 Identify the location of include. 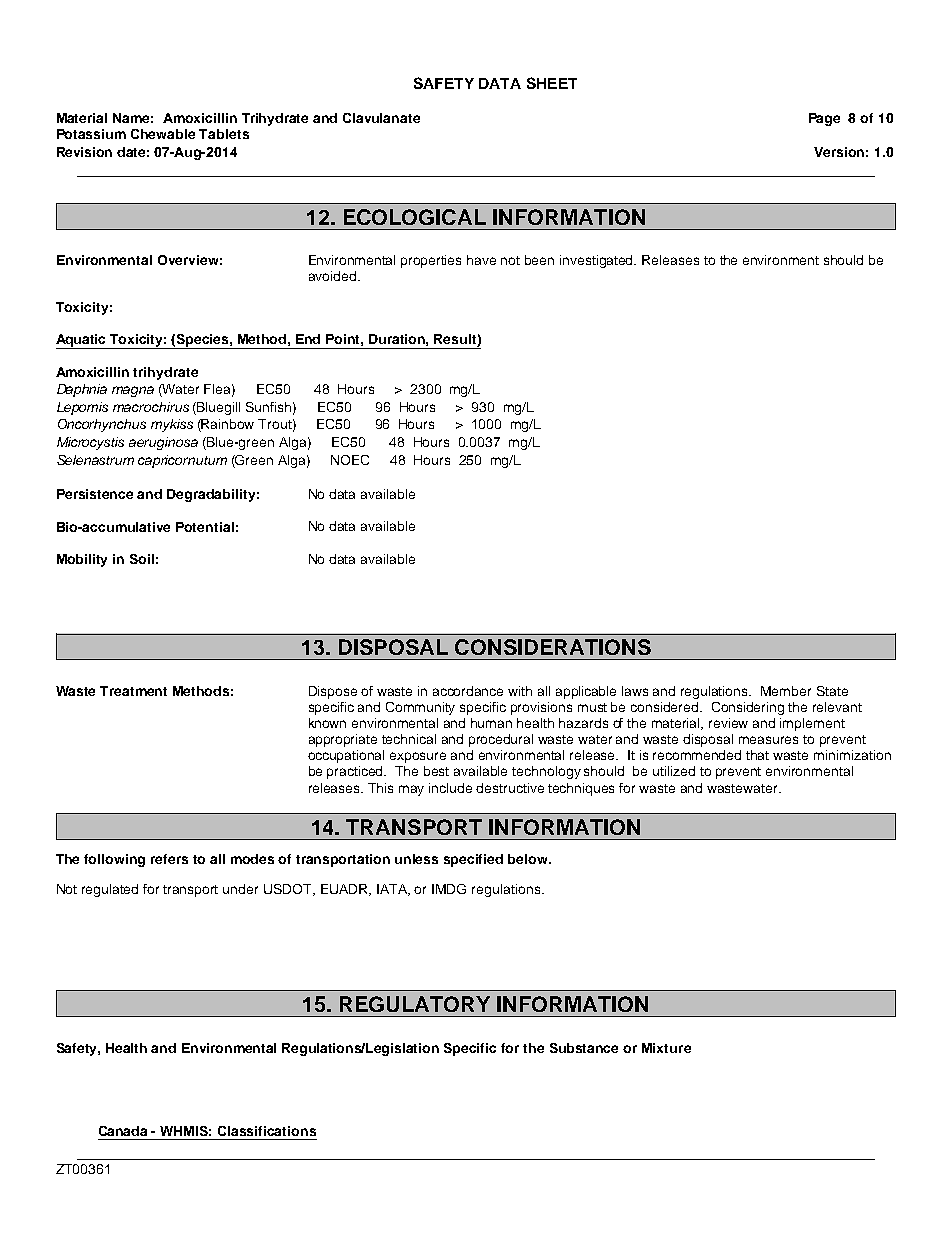
(450, 788).
